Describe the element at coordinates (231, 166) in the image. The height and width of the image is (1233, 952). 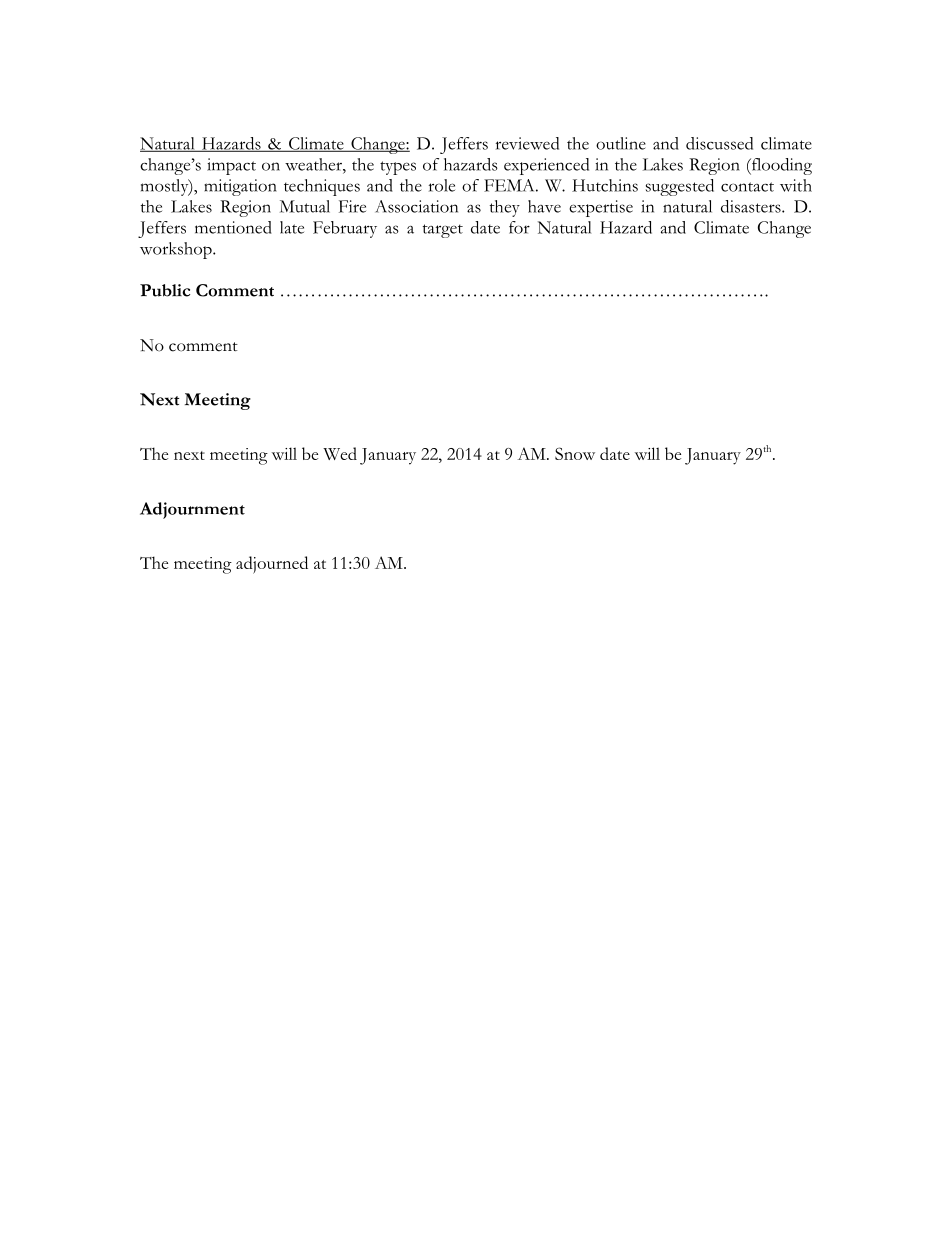
I see `impact` at that location.
